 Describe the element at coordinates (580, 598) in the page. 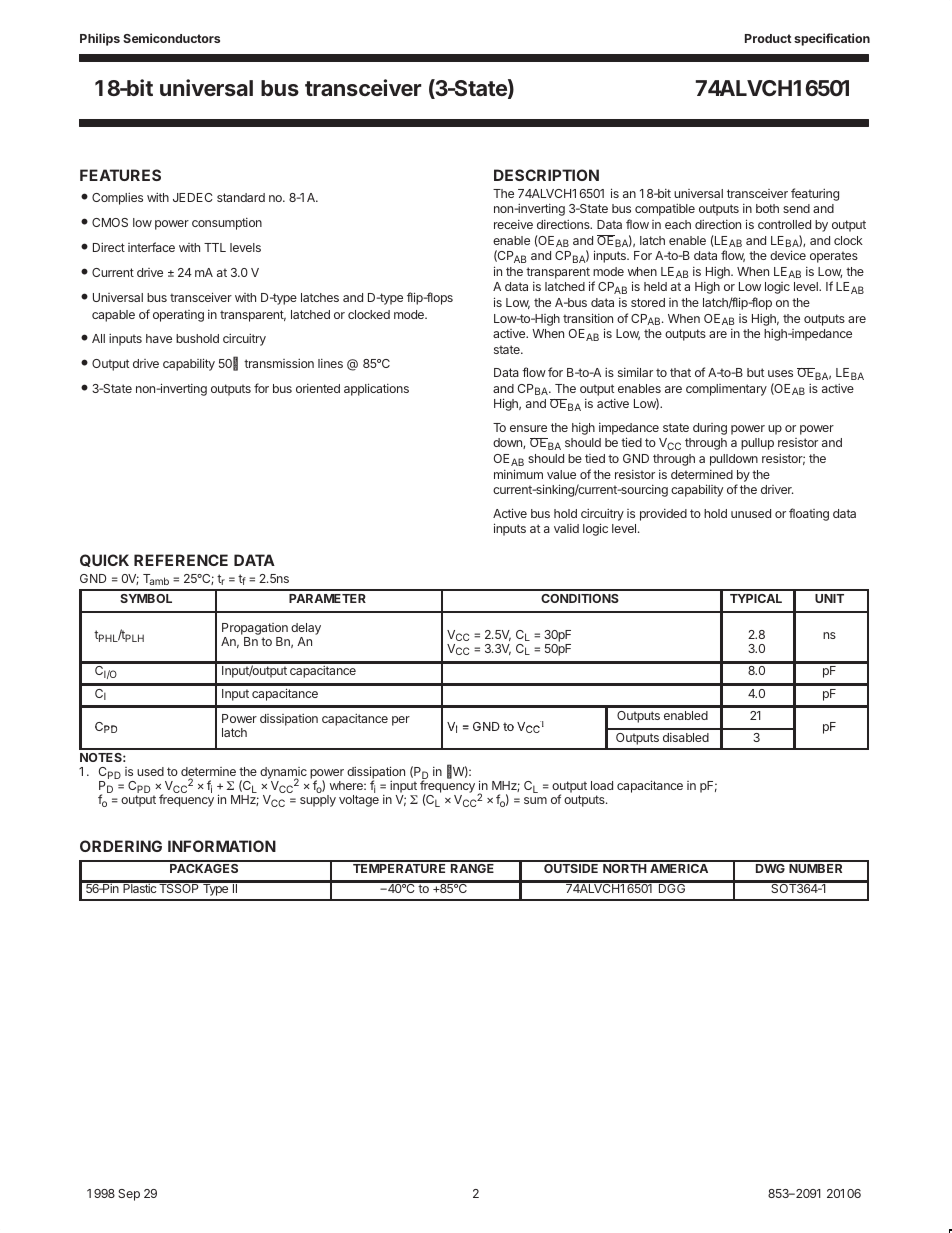

I see `CONDITIONS` at that location.
